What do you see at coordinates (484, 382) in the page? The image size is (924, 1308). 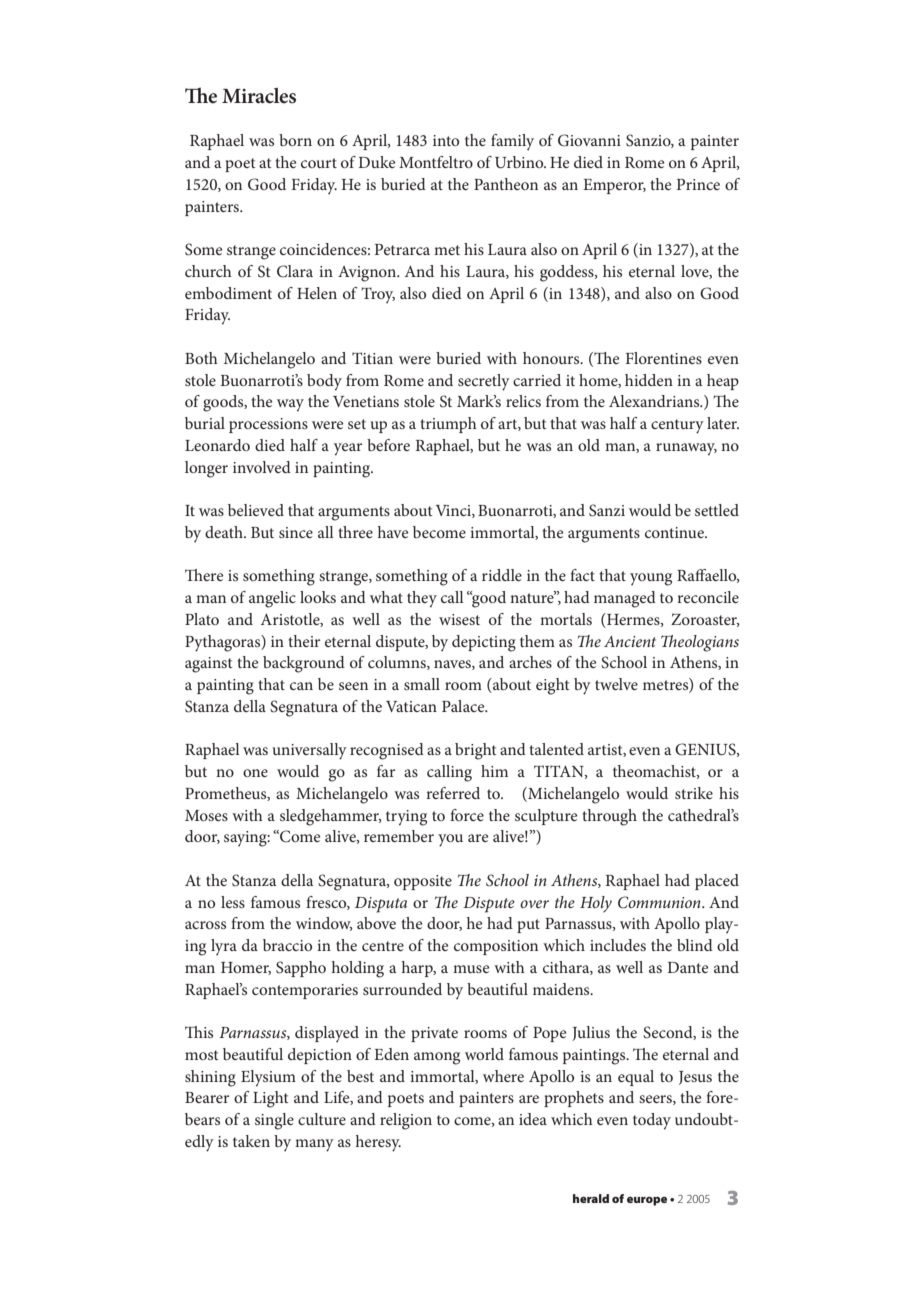 I see `secretly` at bounding box center [484, 382].
